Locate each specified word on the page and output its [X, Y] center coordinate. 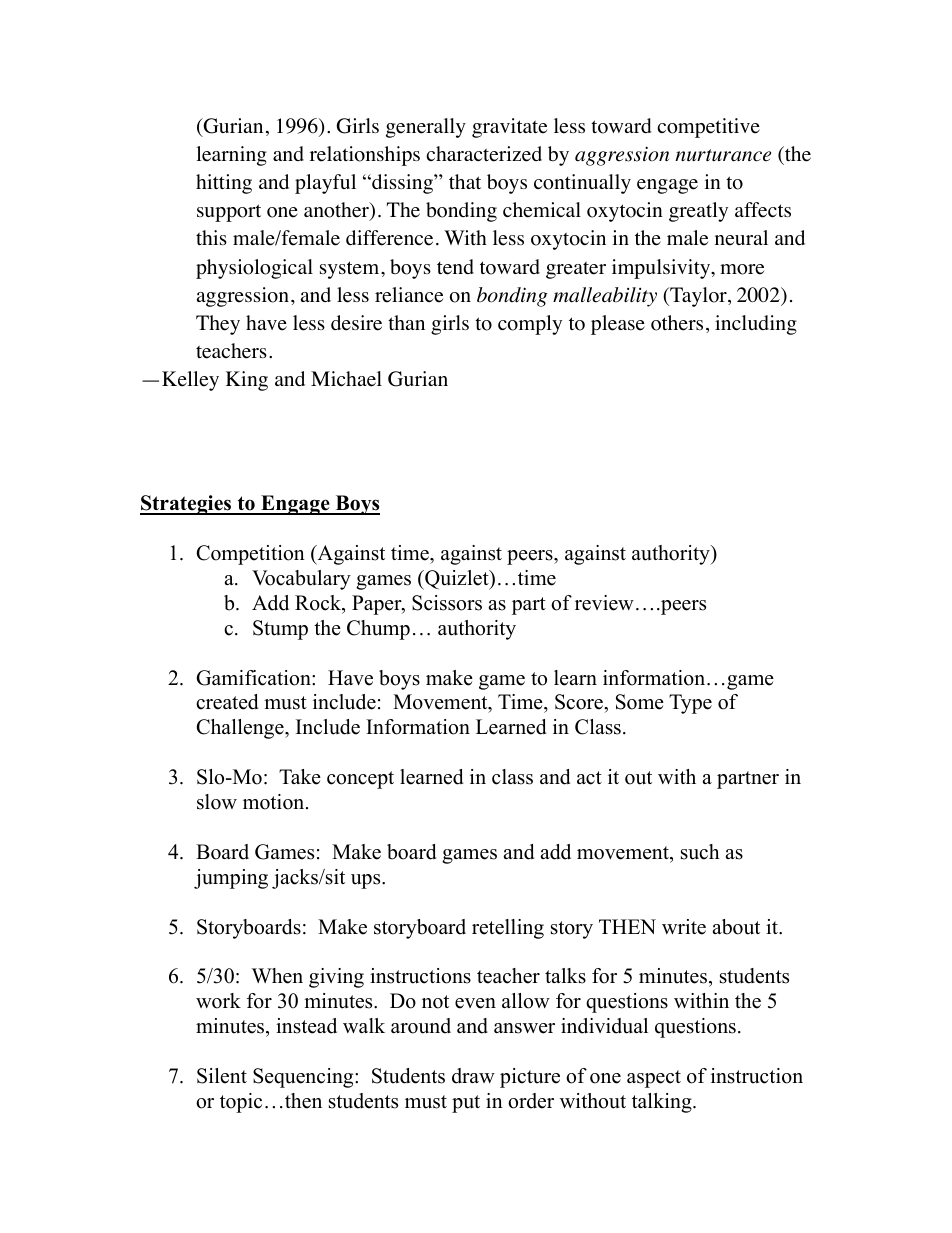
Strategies [187, 505]
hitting [224, 184]
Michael [346, 379]
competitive [708, 128]
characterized [484, 154]
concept [360, 780]
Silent [222, 1076]
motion [275, 802]
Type [690, 704]
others [677, 323]
